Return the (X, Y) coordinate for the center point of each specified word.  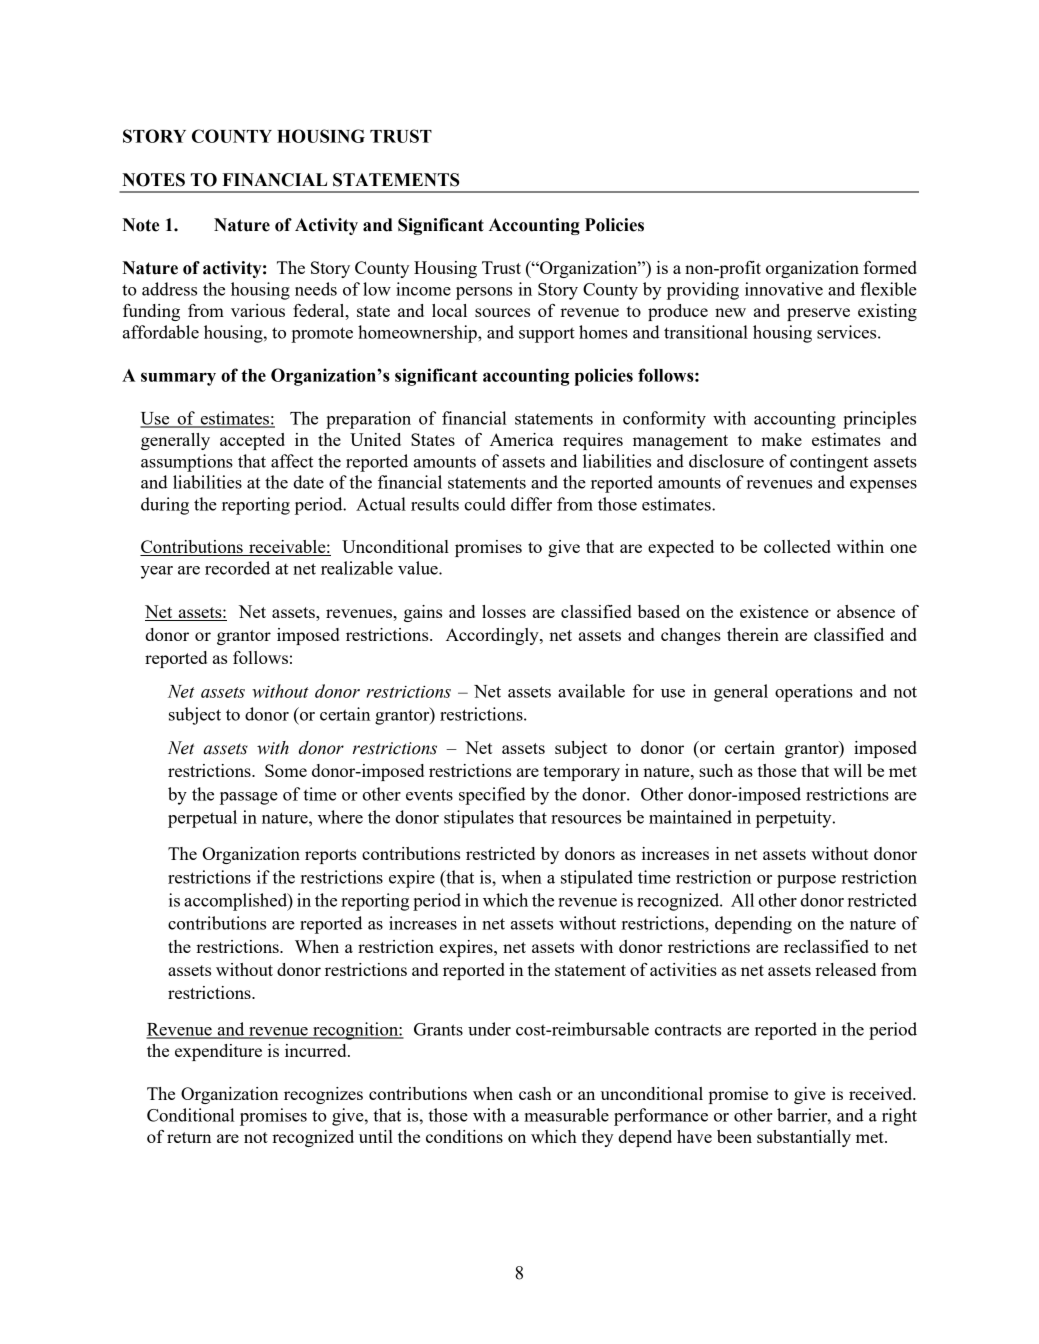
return (189, 1137)
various (258, 310)
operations (814, 693)
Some (286, 770)
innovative (784, 289)
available (591, 691)
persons (484, 293)
